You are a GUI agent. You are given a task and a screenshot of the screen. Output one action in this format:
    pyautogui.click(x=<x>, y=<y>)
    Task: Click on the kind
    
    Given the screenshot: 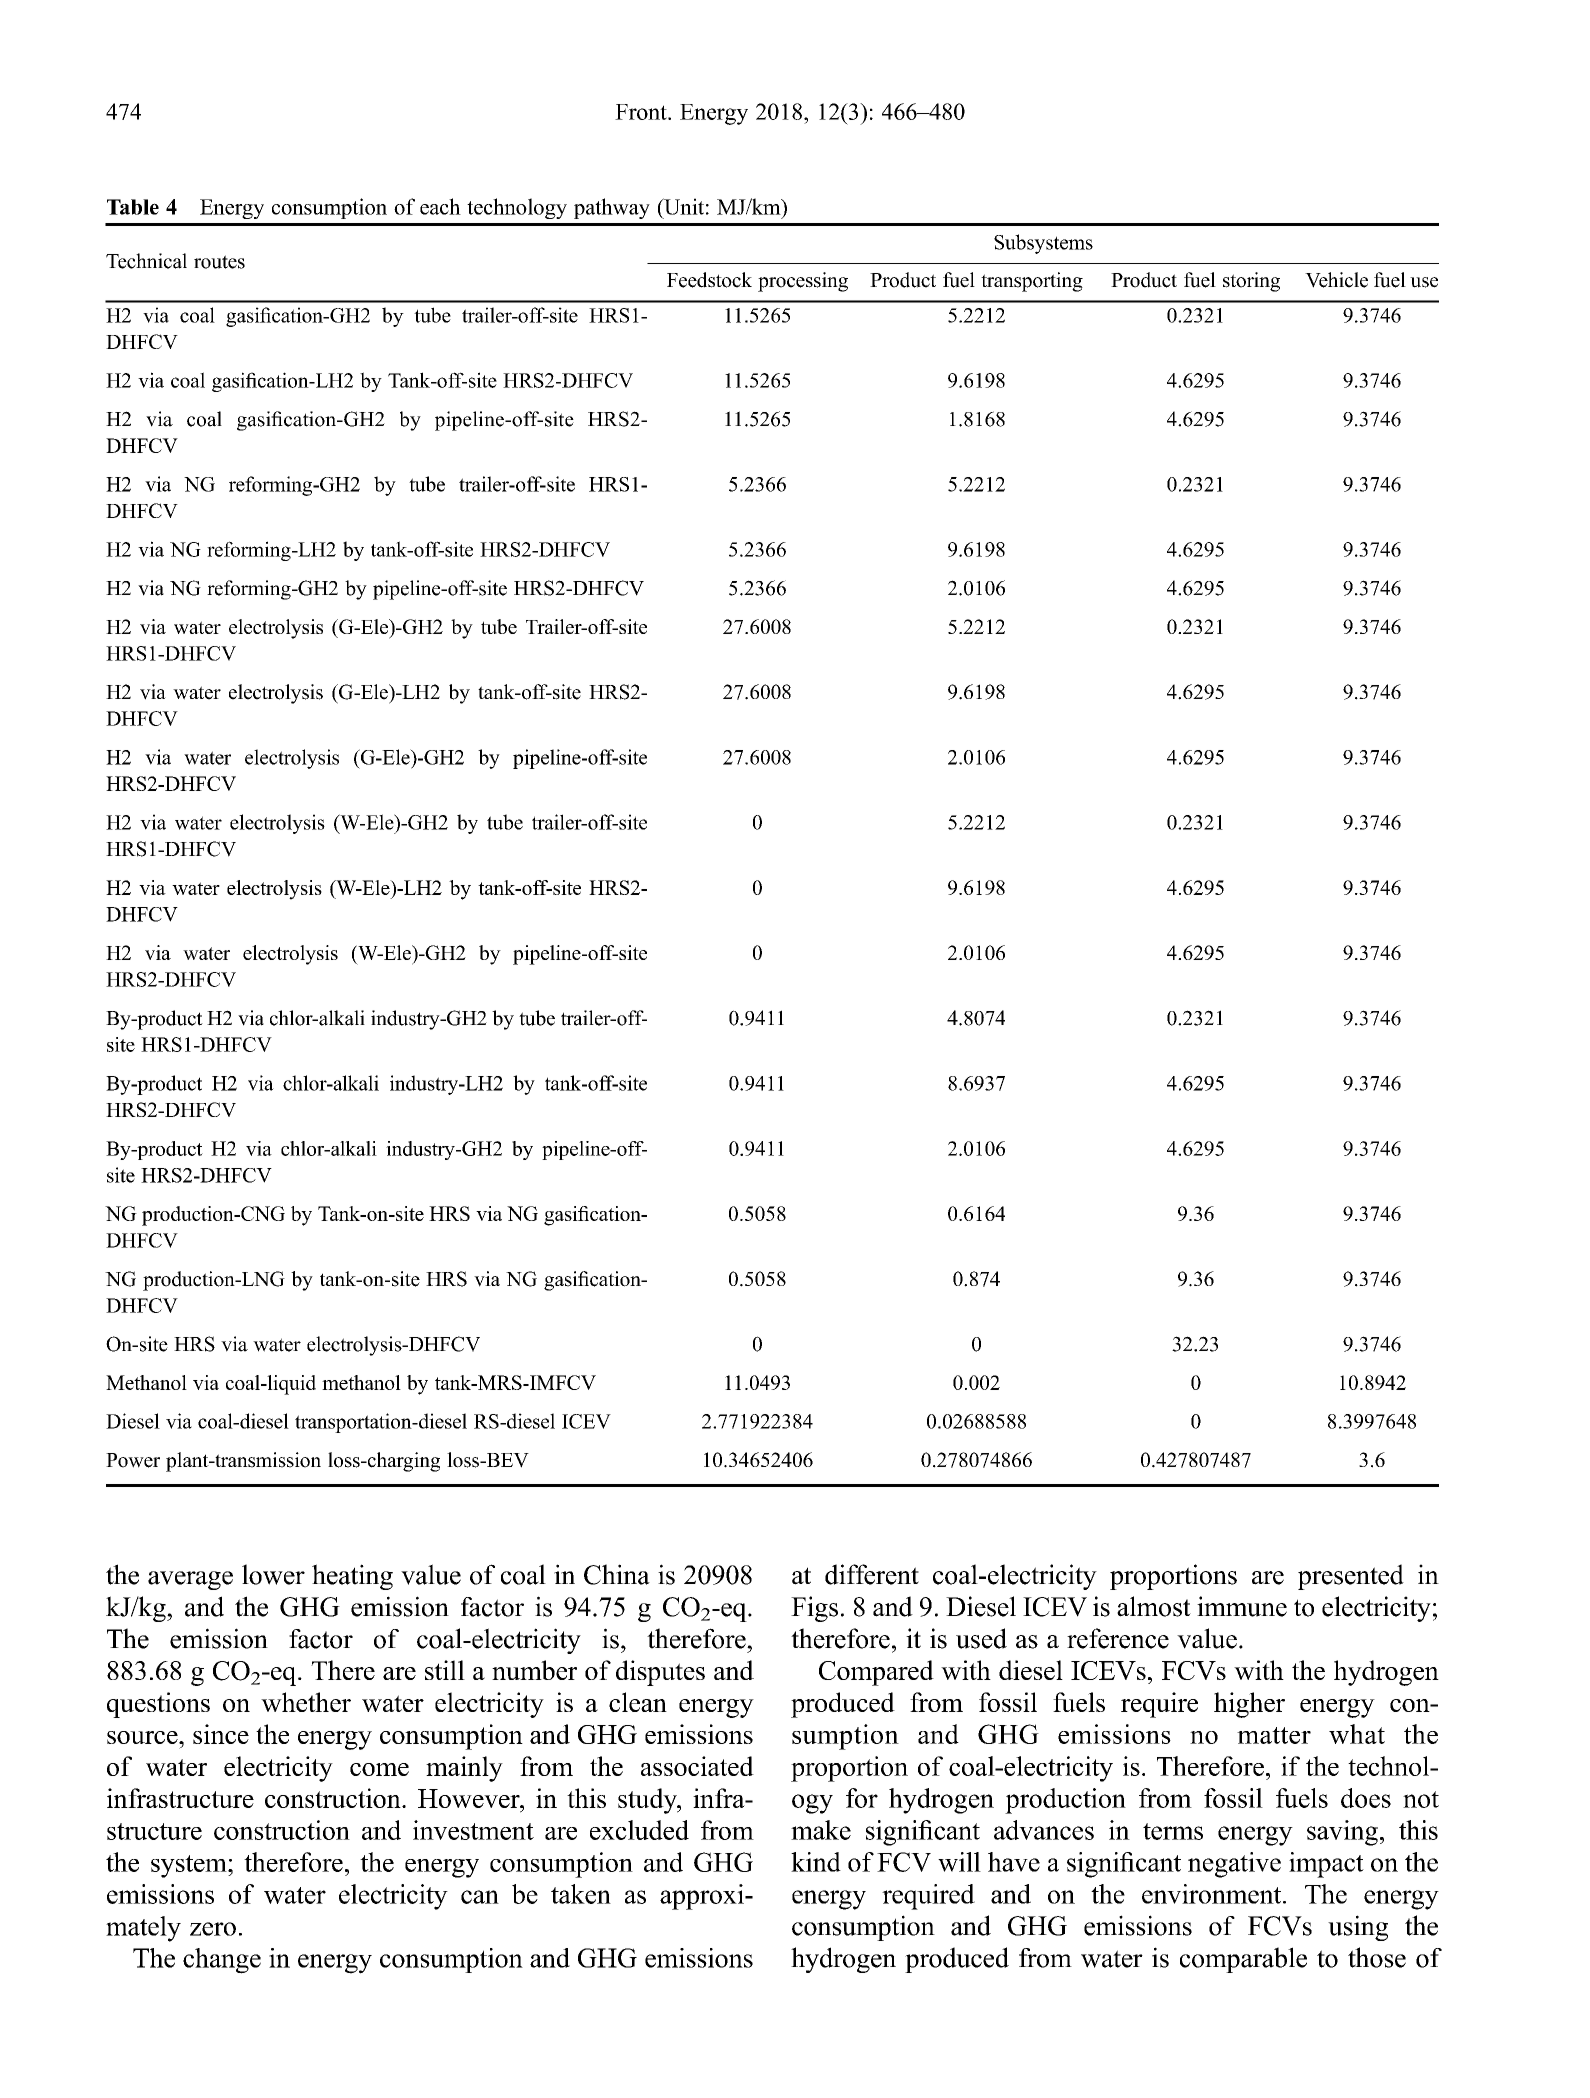 What is the action you would take?
    pyautogui.click(x=816, y=1862)
